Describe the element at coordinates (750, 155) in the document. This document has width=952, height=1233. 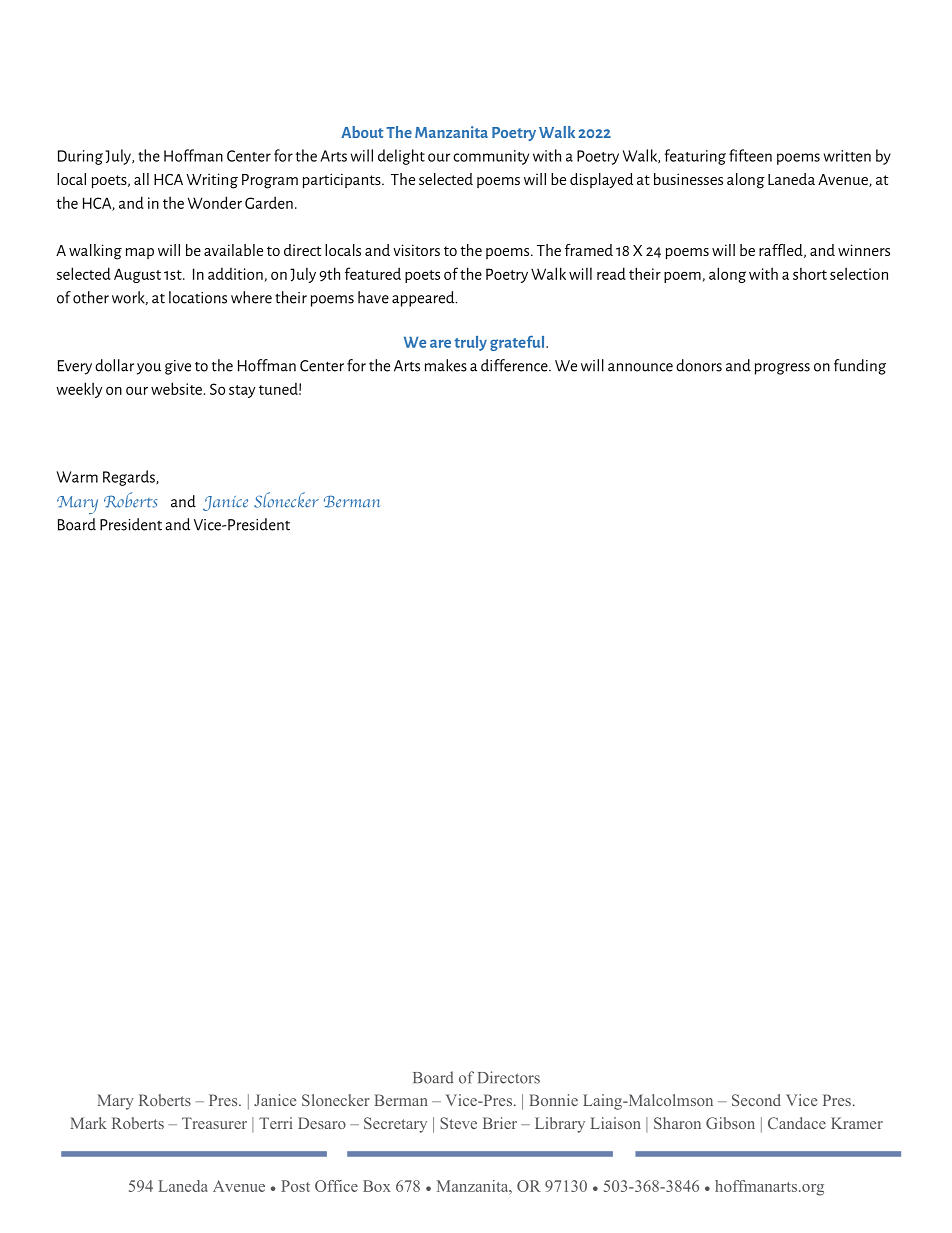
I see `fifteen` at that location.
